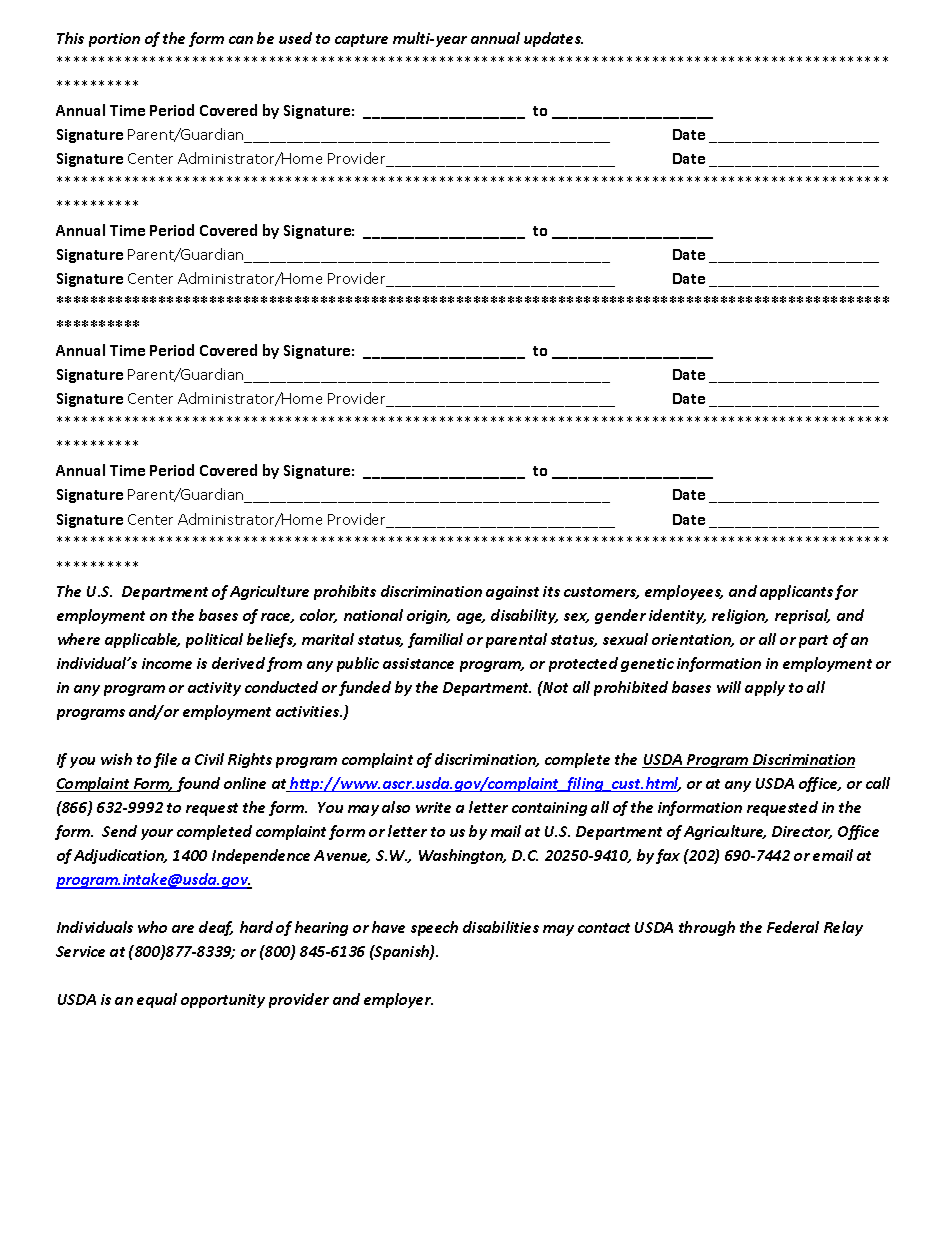  What do you see at coordinates (433, 807) in the page?
I see `write` at bounding box center [433, 807].
